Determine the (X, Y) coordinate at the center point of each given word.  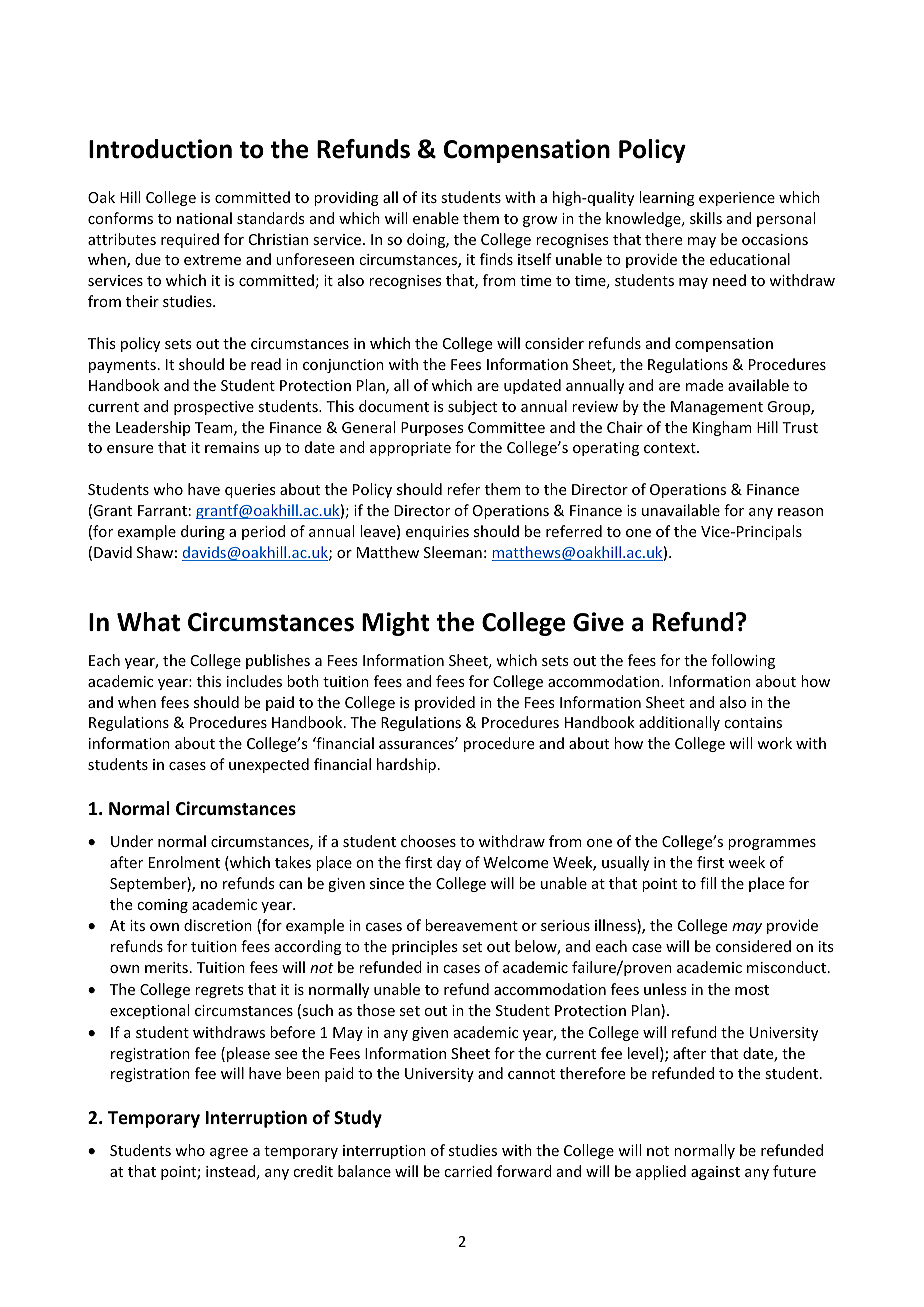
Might (395, 624)
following (743, 661)
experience (737, 199)
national (204, 218)
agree (229, 1153)
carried (468, 1171)
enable (436, 218)
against (715, 1173)
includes (254, 681)
